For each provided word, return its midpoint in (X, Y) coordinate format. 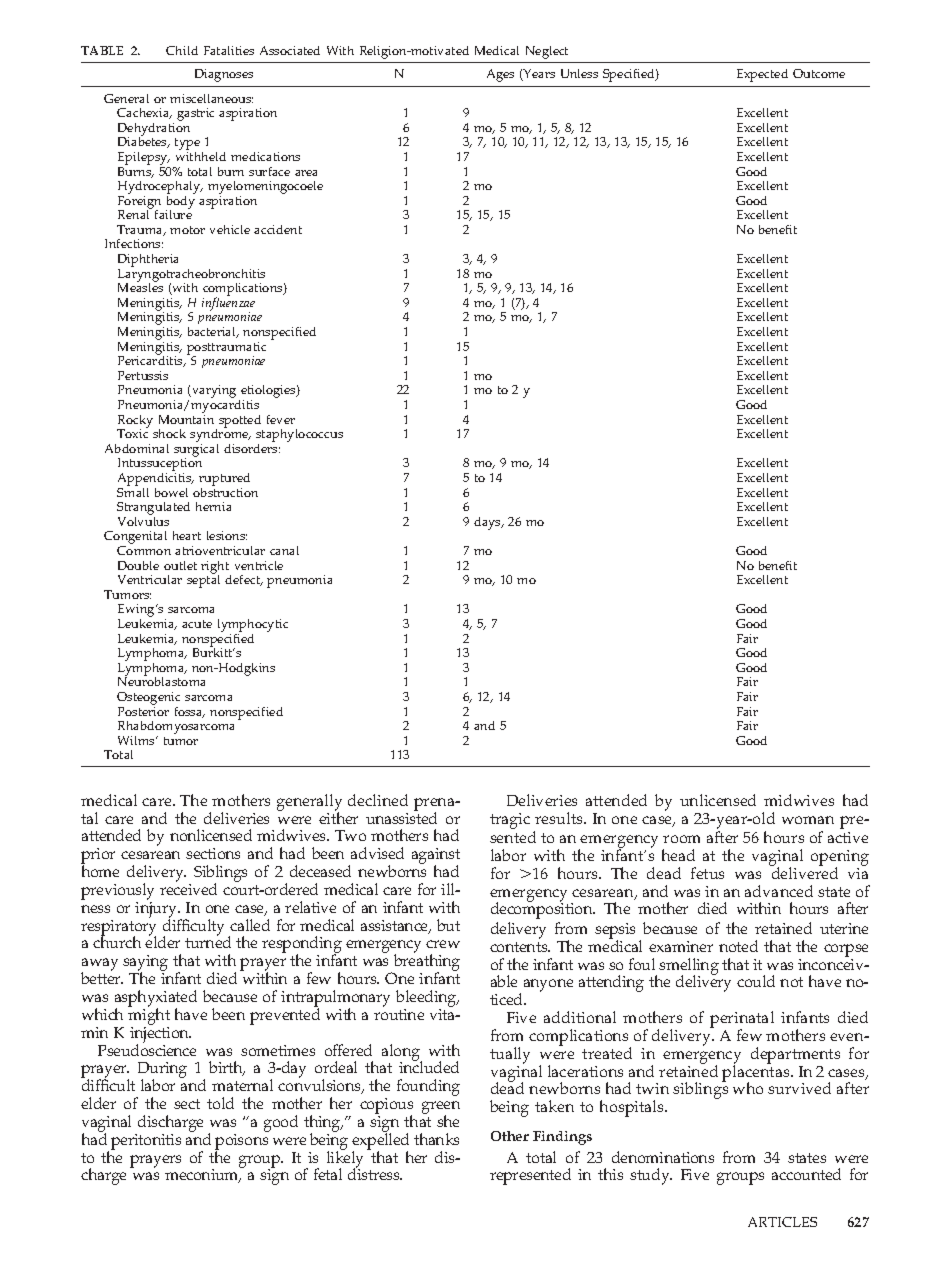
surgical (196, 450)
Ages (500, 75)
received (188, 888)
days (488, 523)
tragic (510, 821)
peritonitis (146, 1142)
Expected (762, 75)
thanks (436, 1139)
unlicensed (718, 800)
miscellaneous (211, 98)
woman (808, 820)
